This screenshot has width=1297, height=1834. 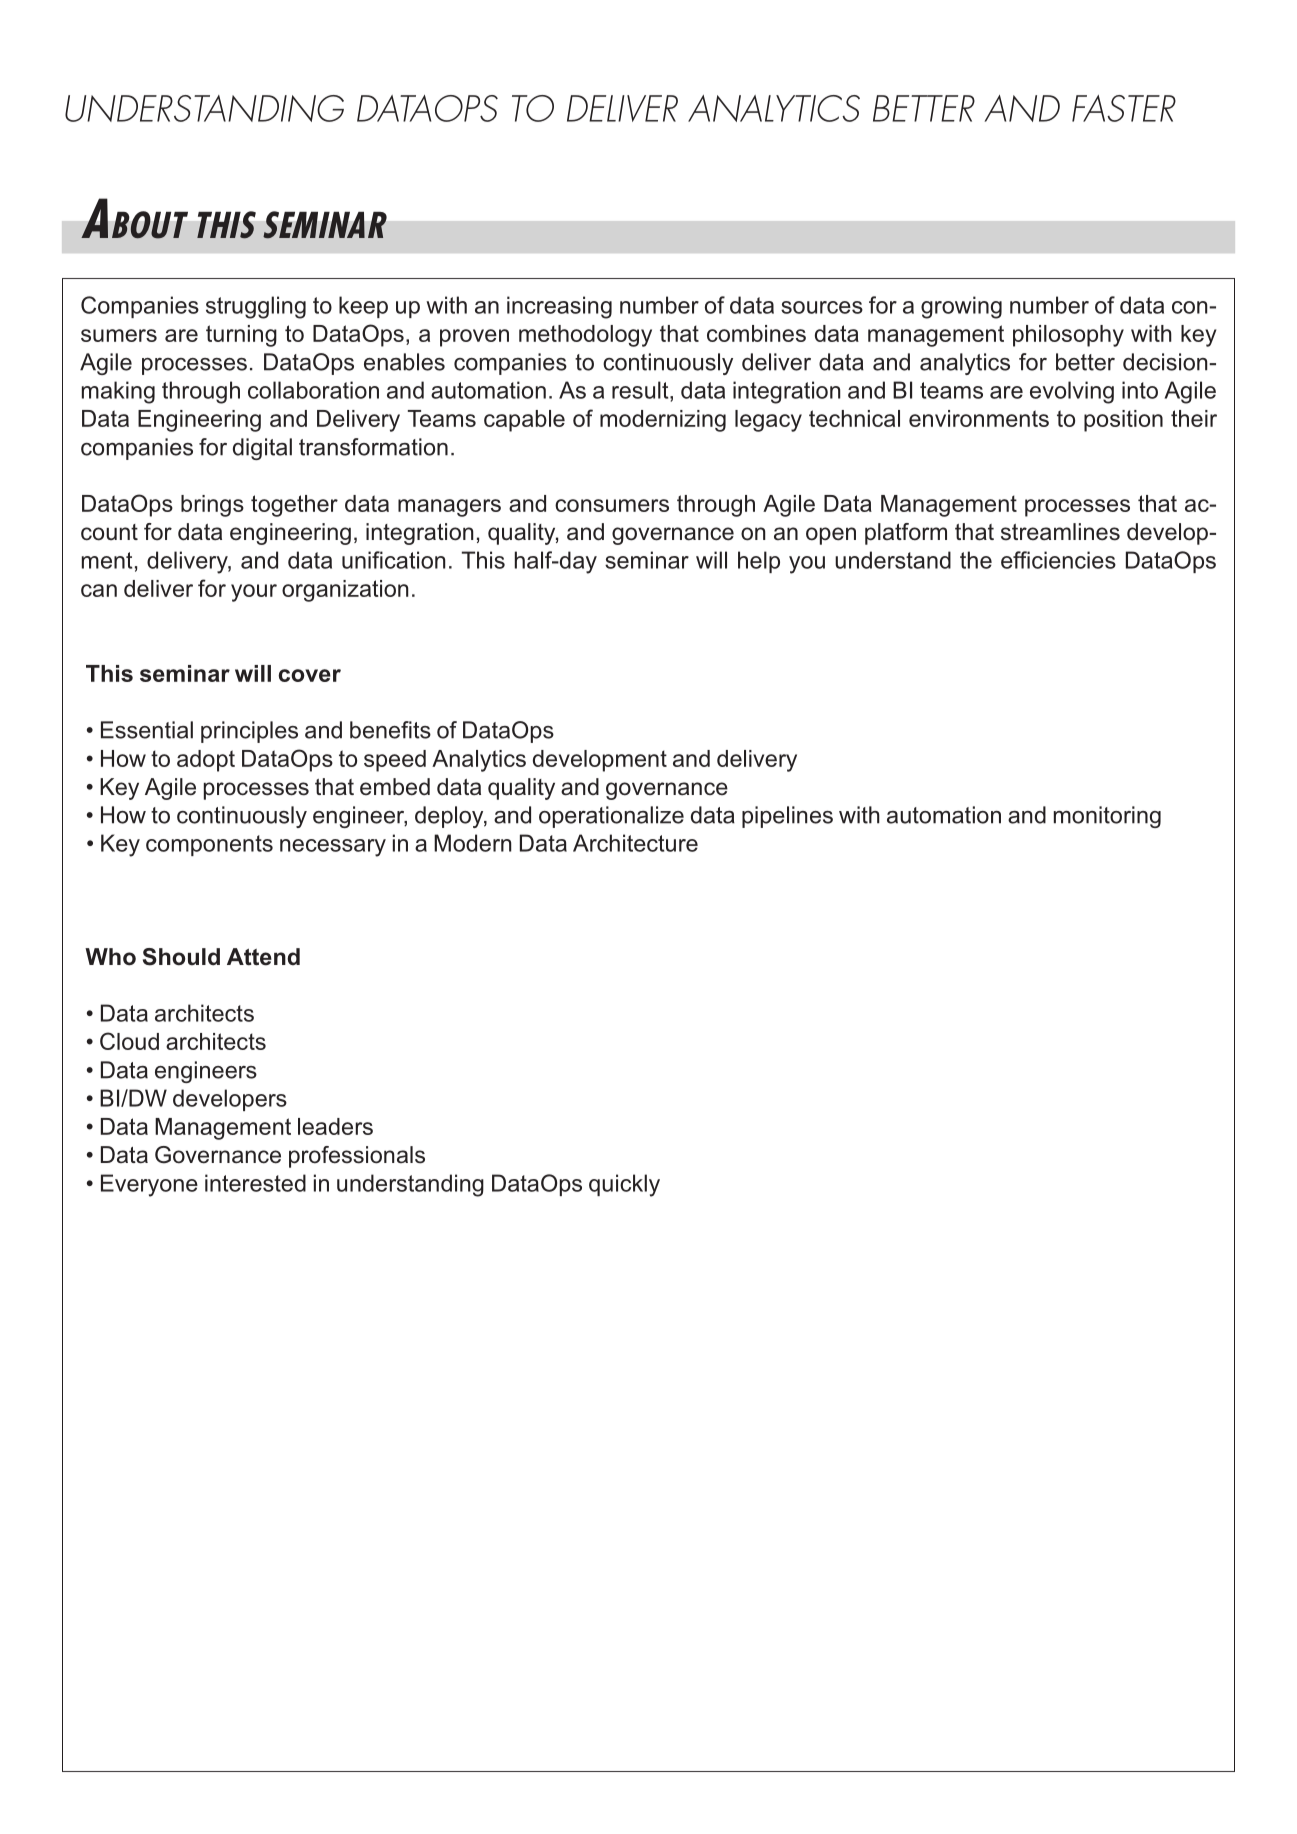 I want to click on help, so click(x=759, y=562).
